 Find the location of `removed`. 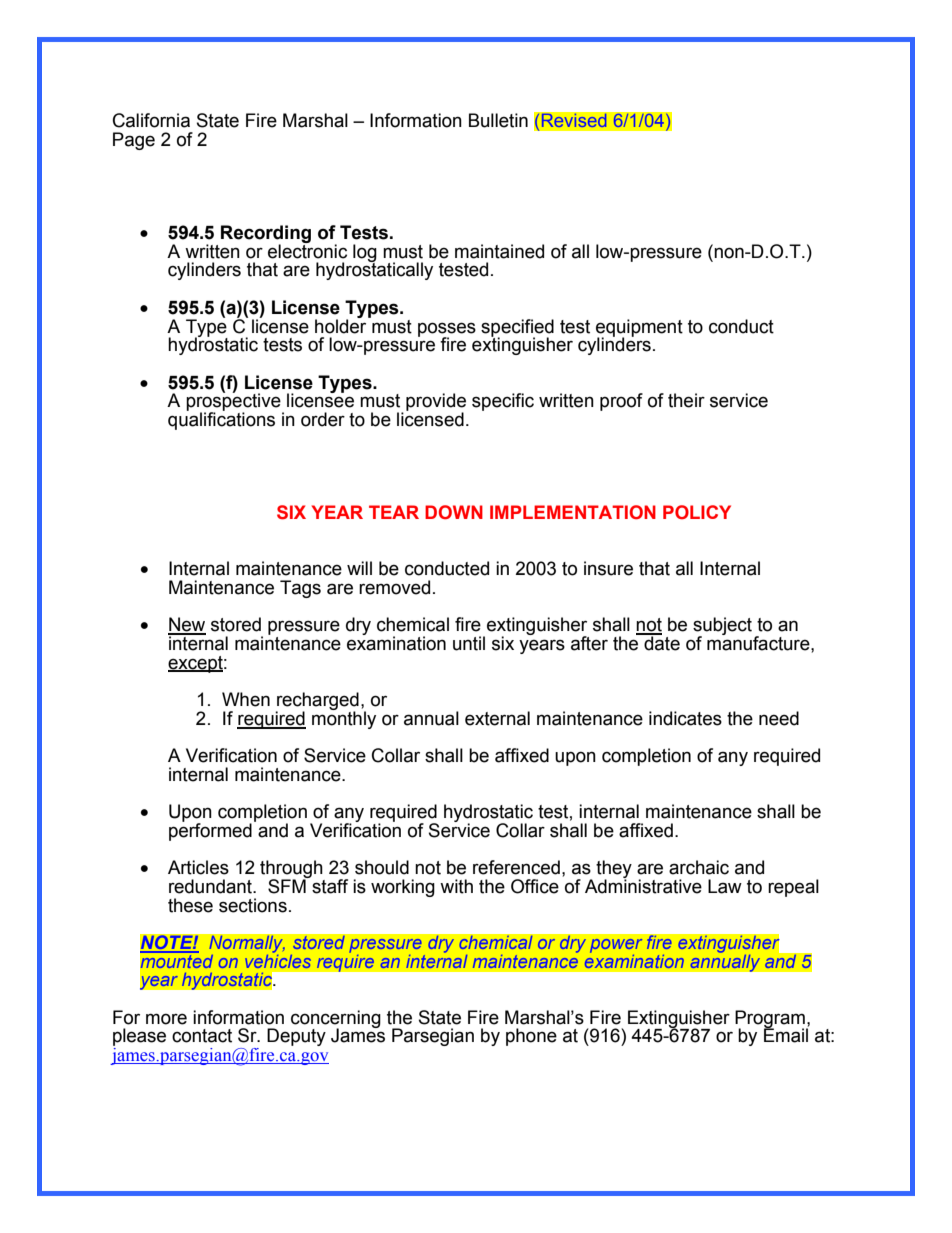

removed is located at coordinates (394, 587).
